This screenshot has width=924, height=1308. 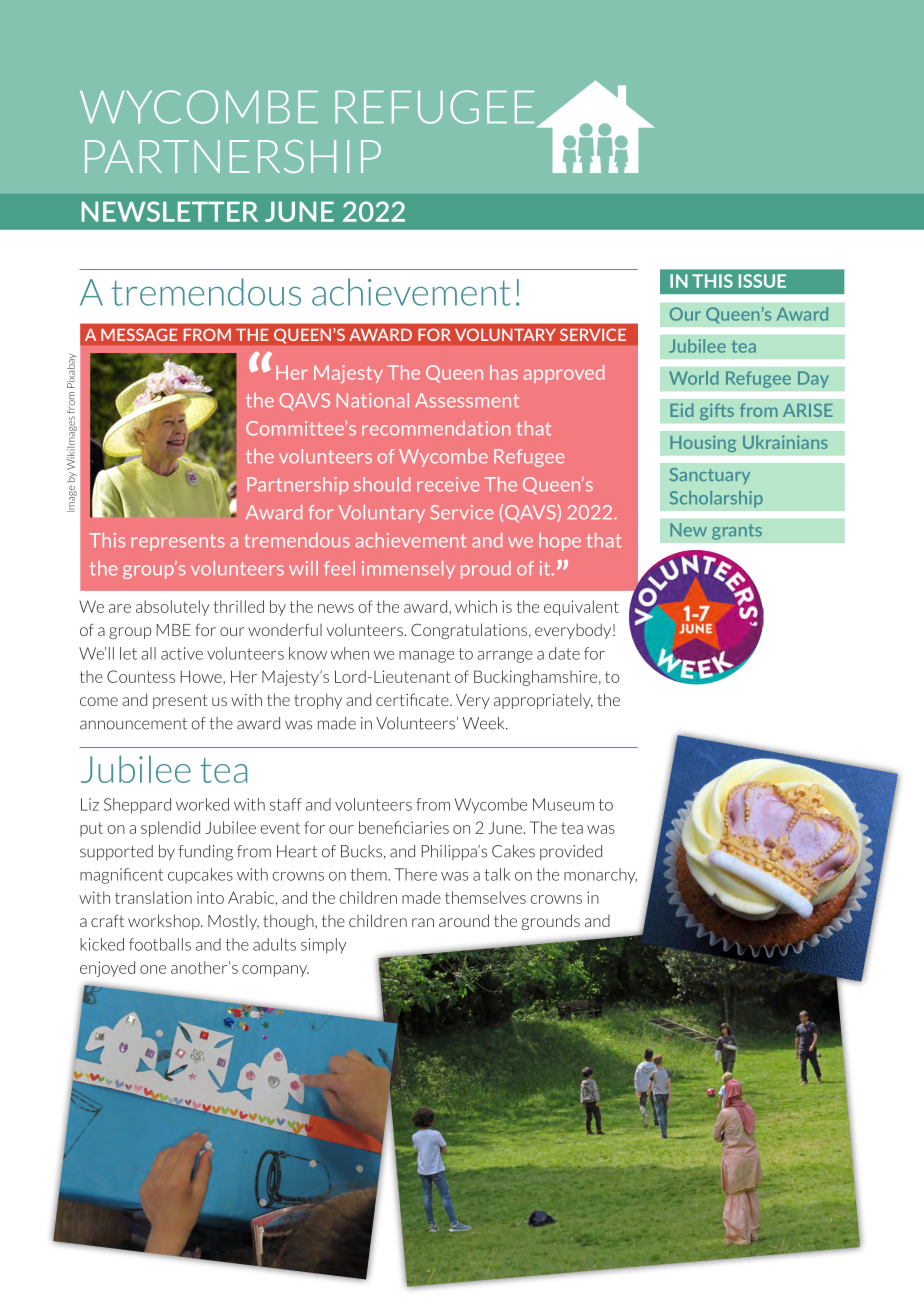 What do you see at coordinates (762, 281) in the screenshot?
I see `ISSUE` at bounding box center [762, 281].
